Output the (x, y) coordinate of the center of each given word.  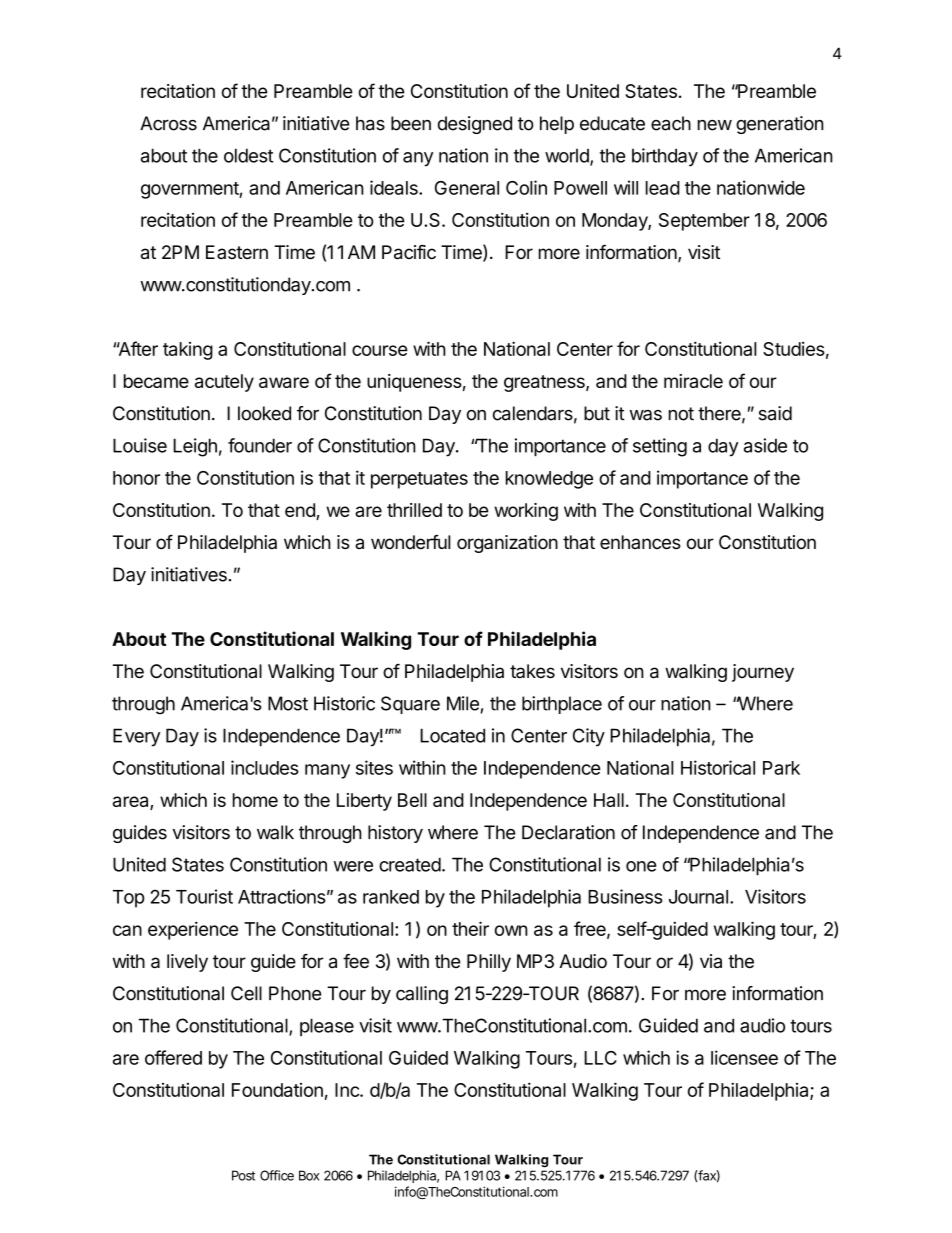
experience (193, 930)
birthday (665, 157)
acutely (224, 383)
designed (475, 125)
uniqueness (414, 383)
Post (243, 1175)
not (681, 414)
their (470, 928)
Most (288, 703)
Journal (698, 897)
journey (763, 673)
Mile (463, 703)
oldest (248, 155)
